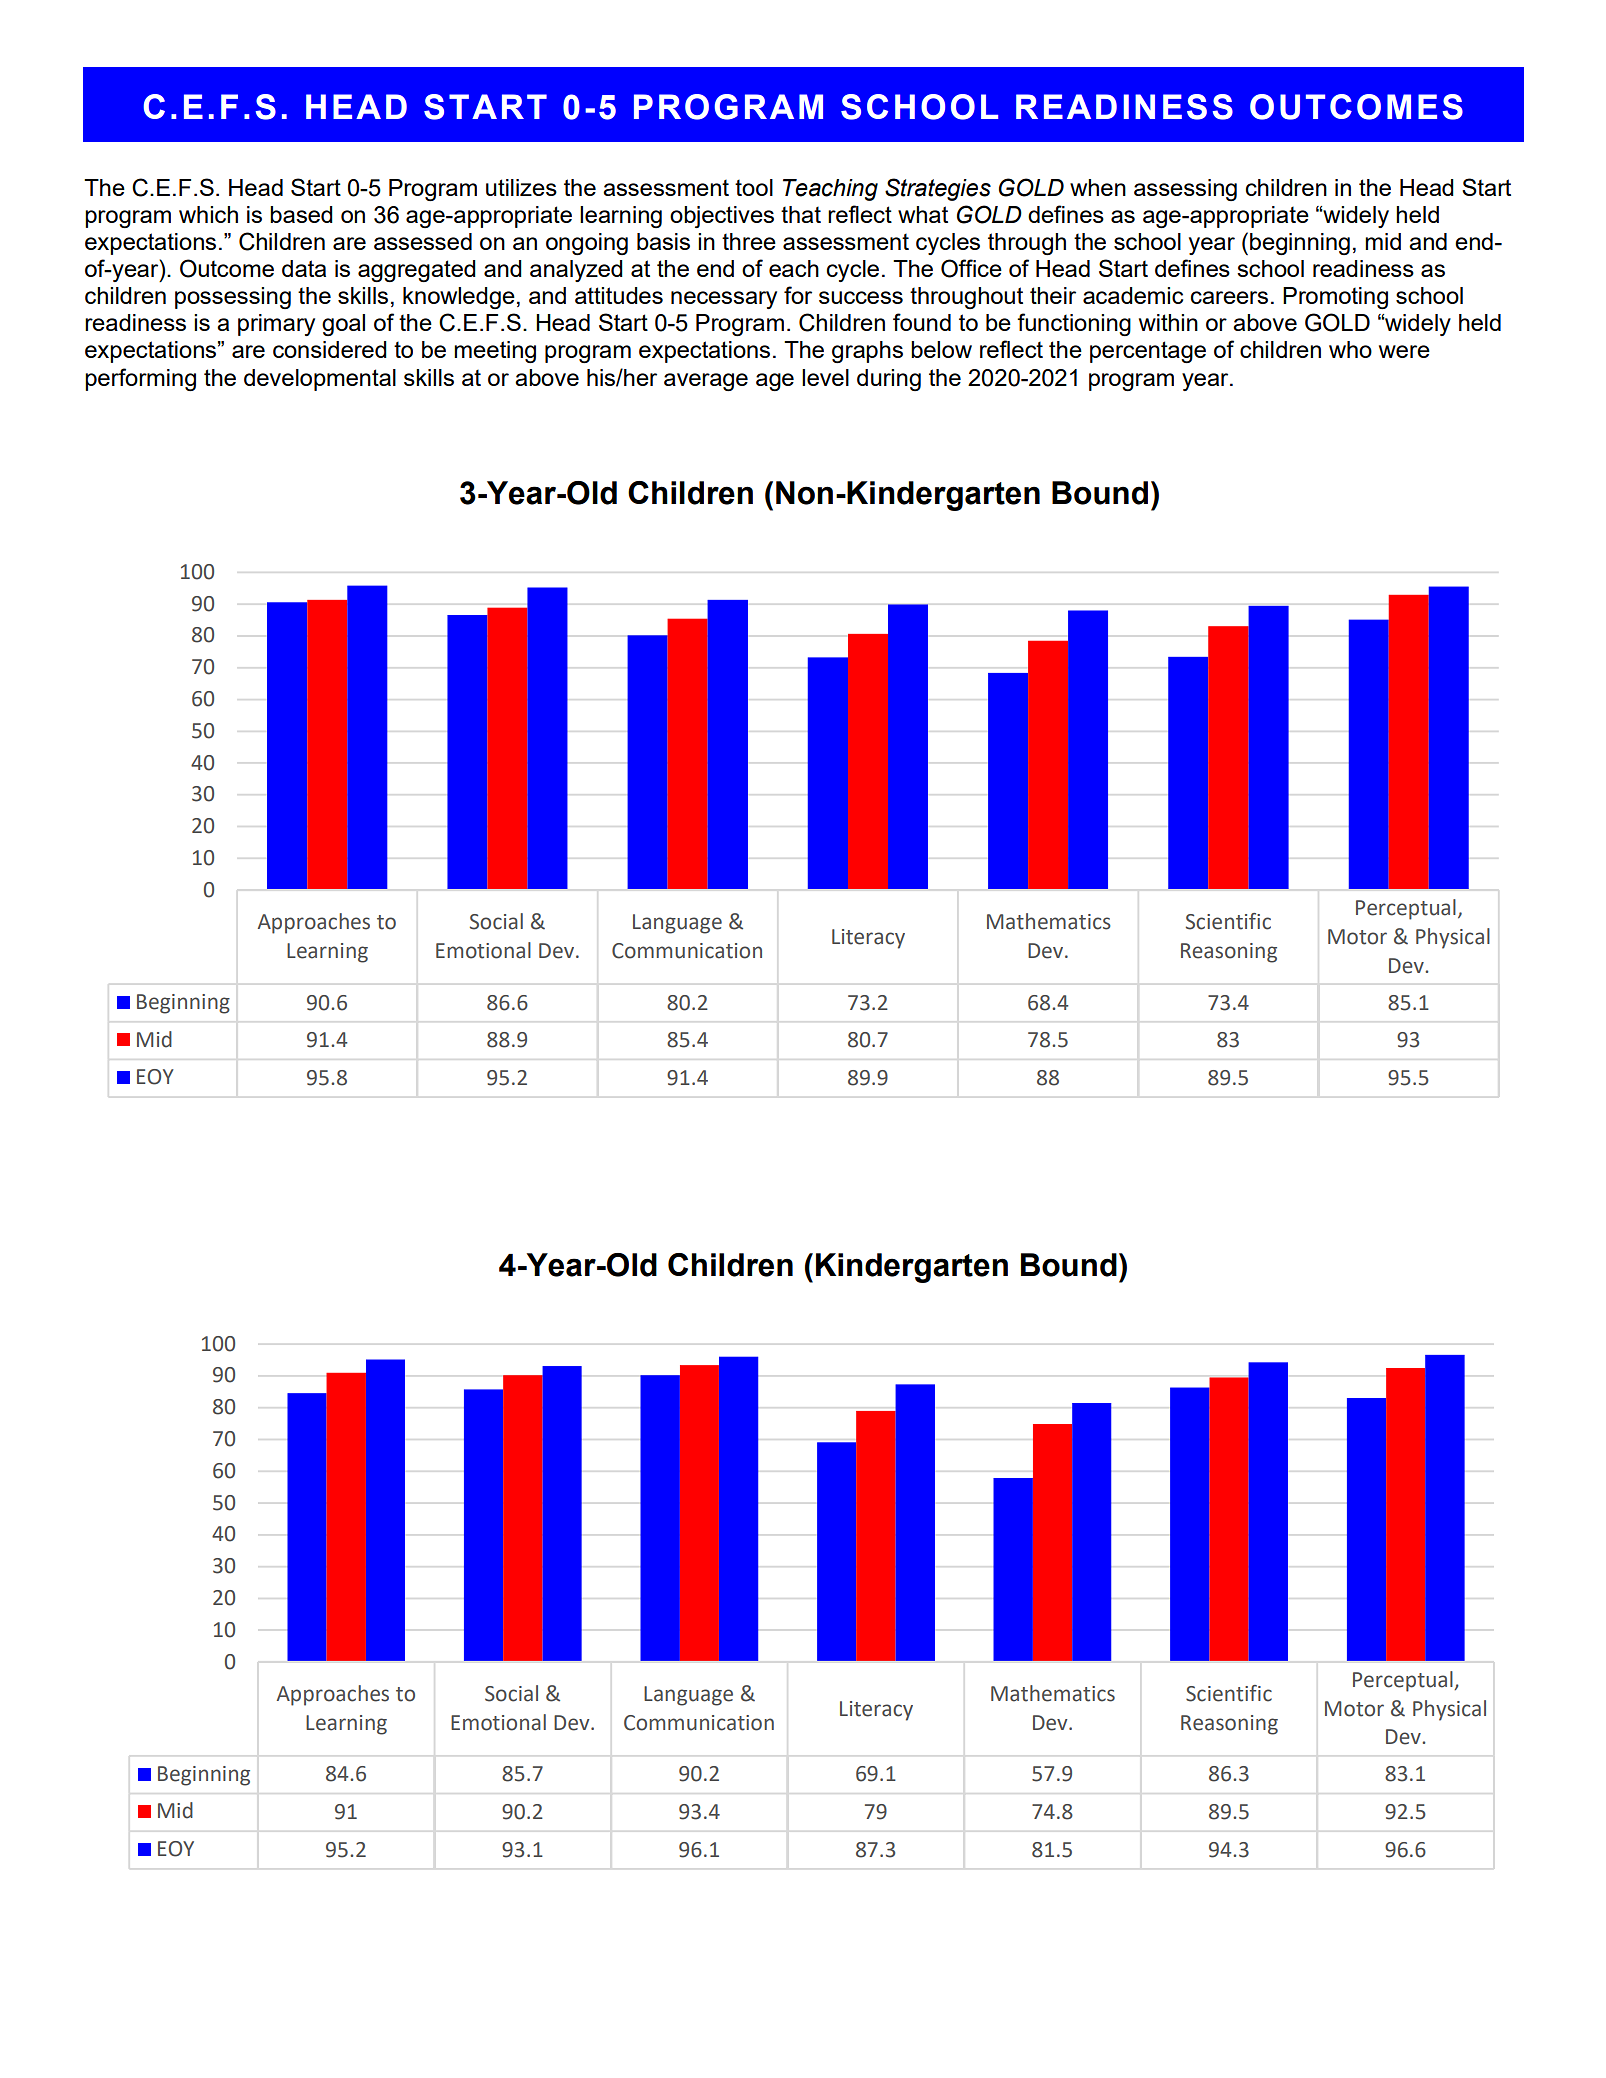 The width and height of the screenshot is (1606, 2078). I want to click on tool, so click(754, 187).
